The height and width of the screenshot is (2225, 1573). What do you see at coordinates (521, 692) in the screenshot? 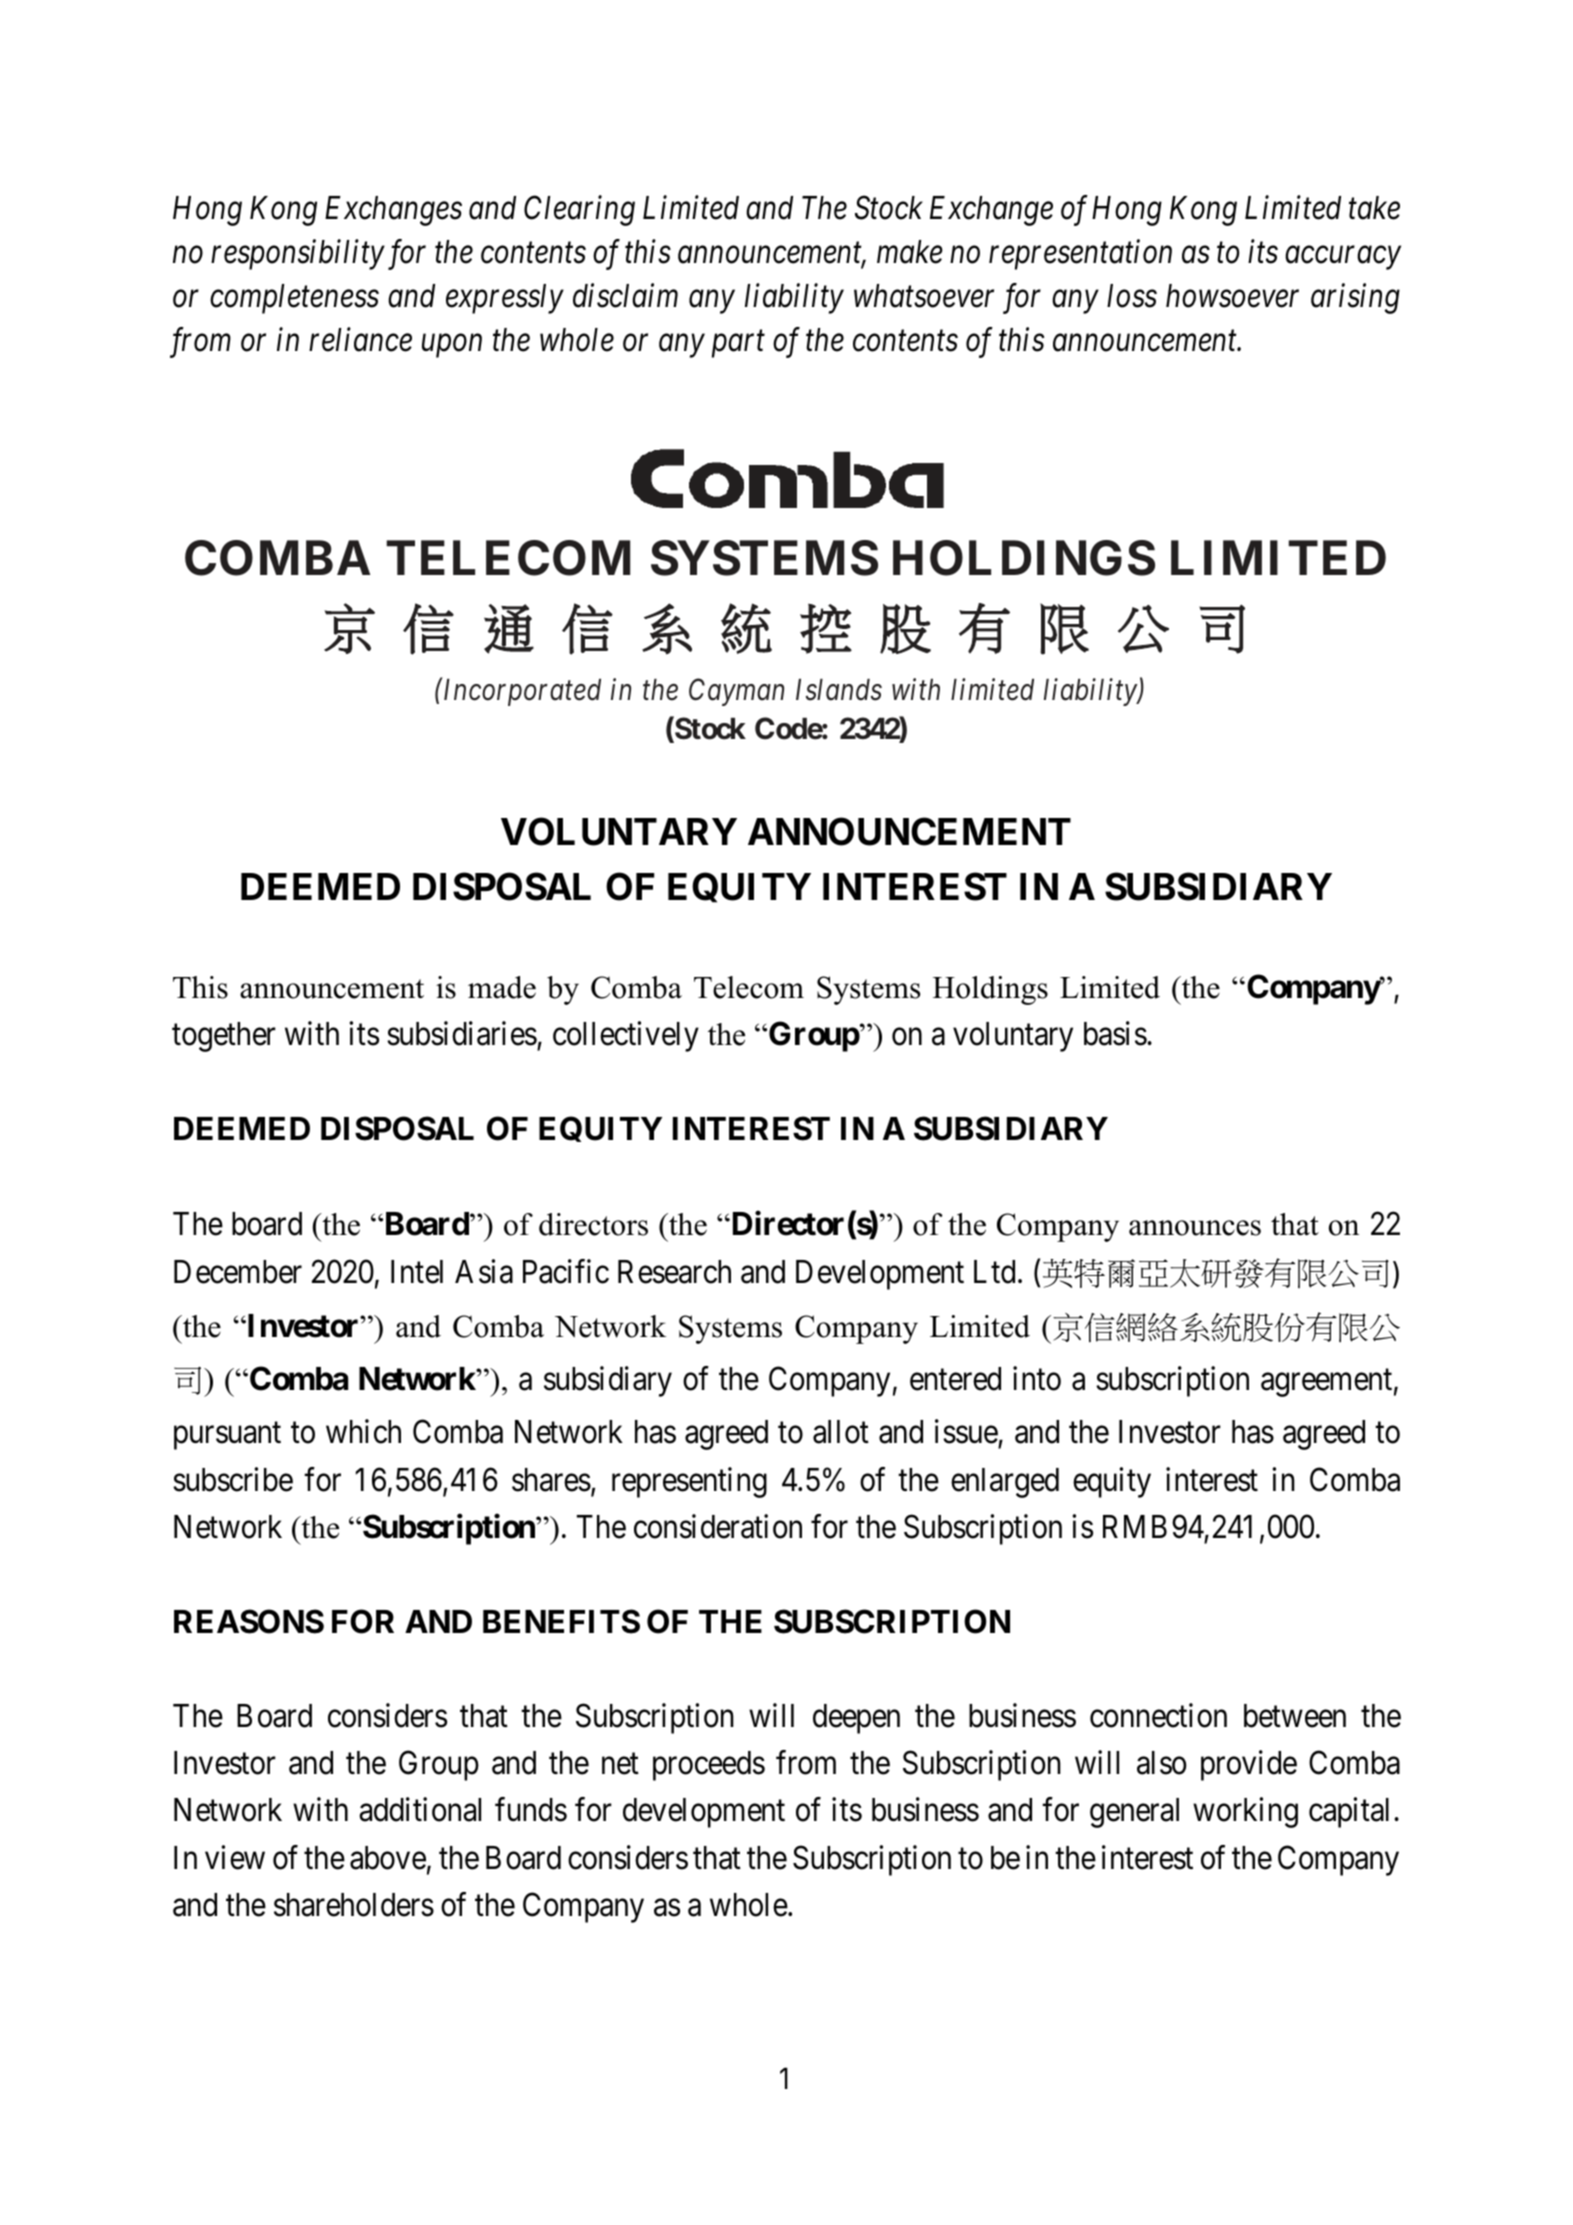
I see `Incorporated` at bounding box center [521, 692].
